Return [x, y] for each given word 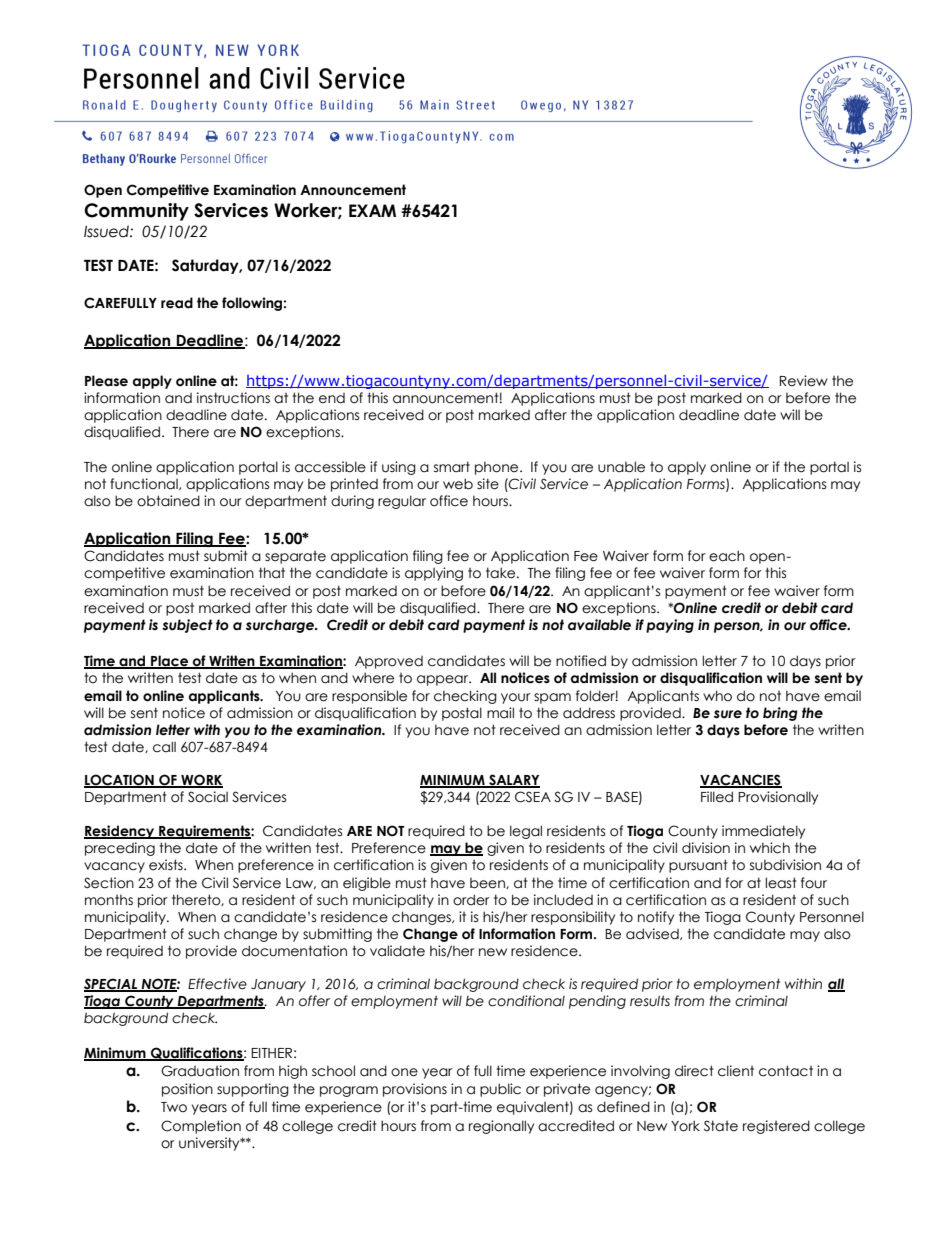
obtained [168, 501]
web [458, 484]
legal [526, 832]
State [721, 1126]
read [177, 303]
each [727, 556]
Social [208, 797]
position [187, 1090]
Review [804, 381]
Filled [717, 797]
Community [136, 212]
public [500, 1090]
